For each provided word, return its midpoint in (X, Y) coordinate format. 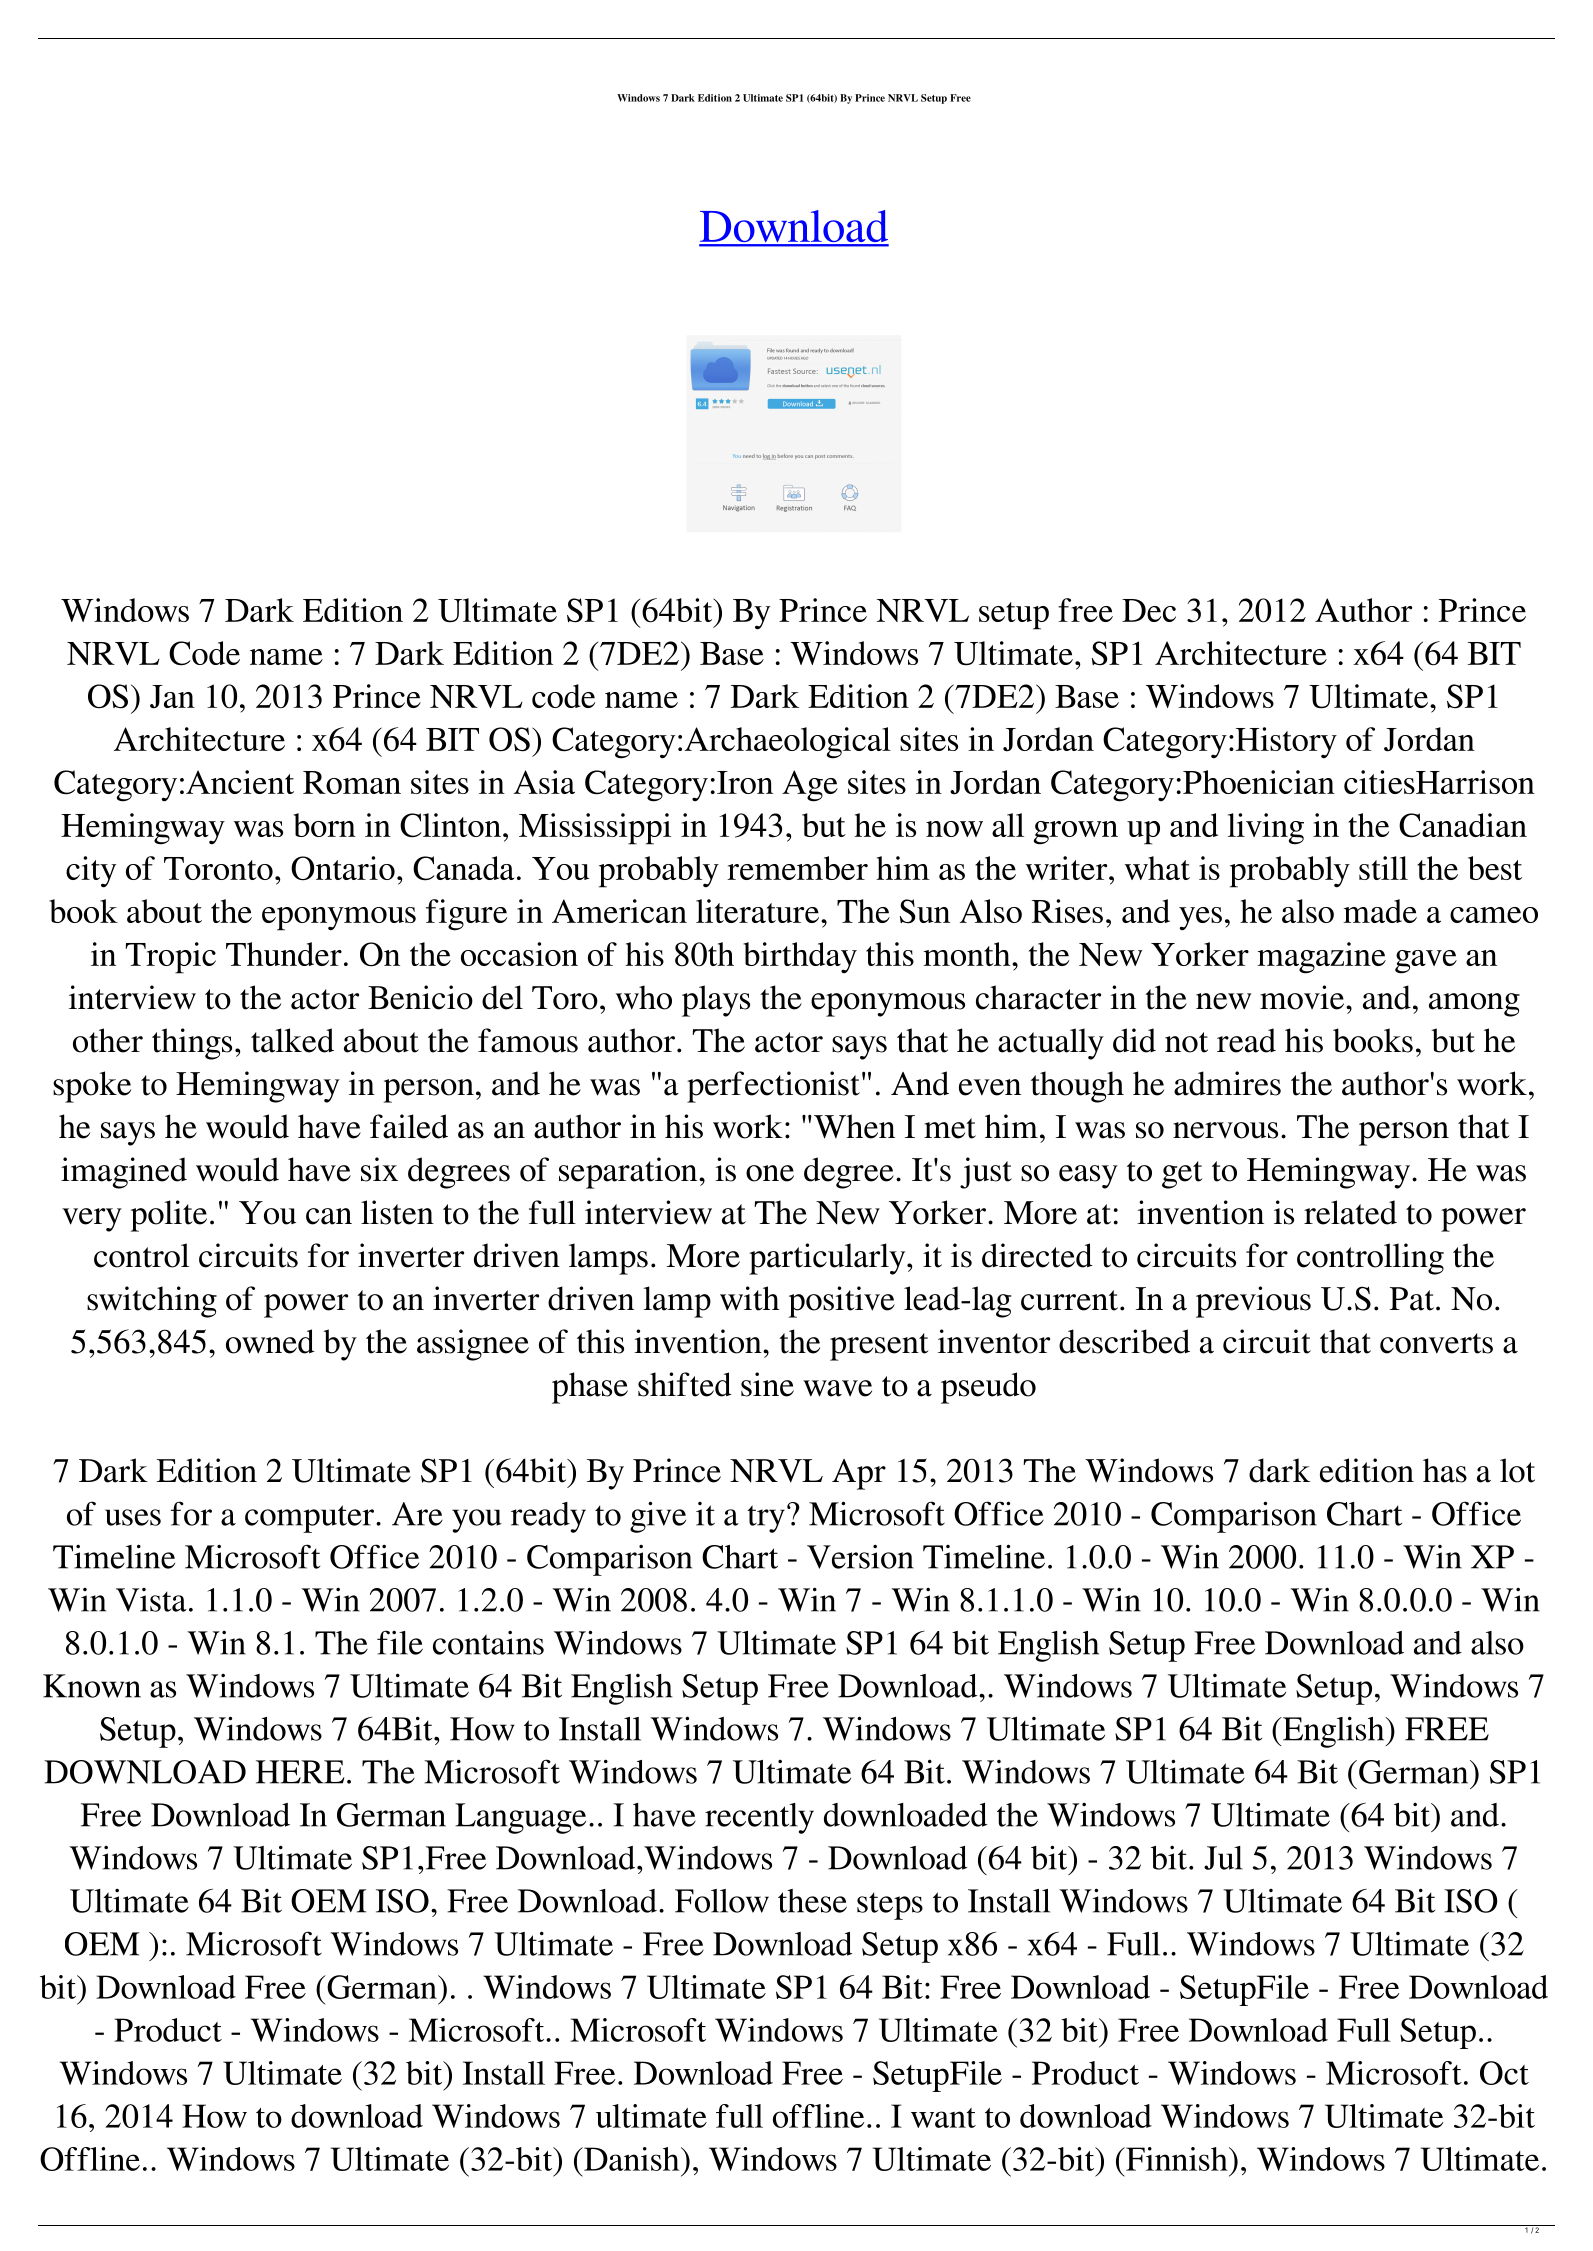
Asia (544, 782)
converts (1436, 1343)
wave (837, 1388)
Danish (632, 2159)
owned (270, 1341)
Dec (1149, 610)
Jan (172, 697)
